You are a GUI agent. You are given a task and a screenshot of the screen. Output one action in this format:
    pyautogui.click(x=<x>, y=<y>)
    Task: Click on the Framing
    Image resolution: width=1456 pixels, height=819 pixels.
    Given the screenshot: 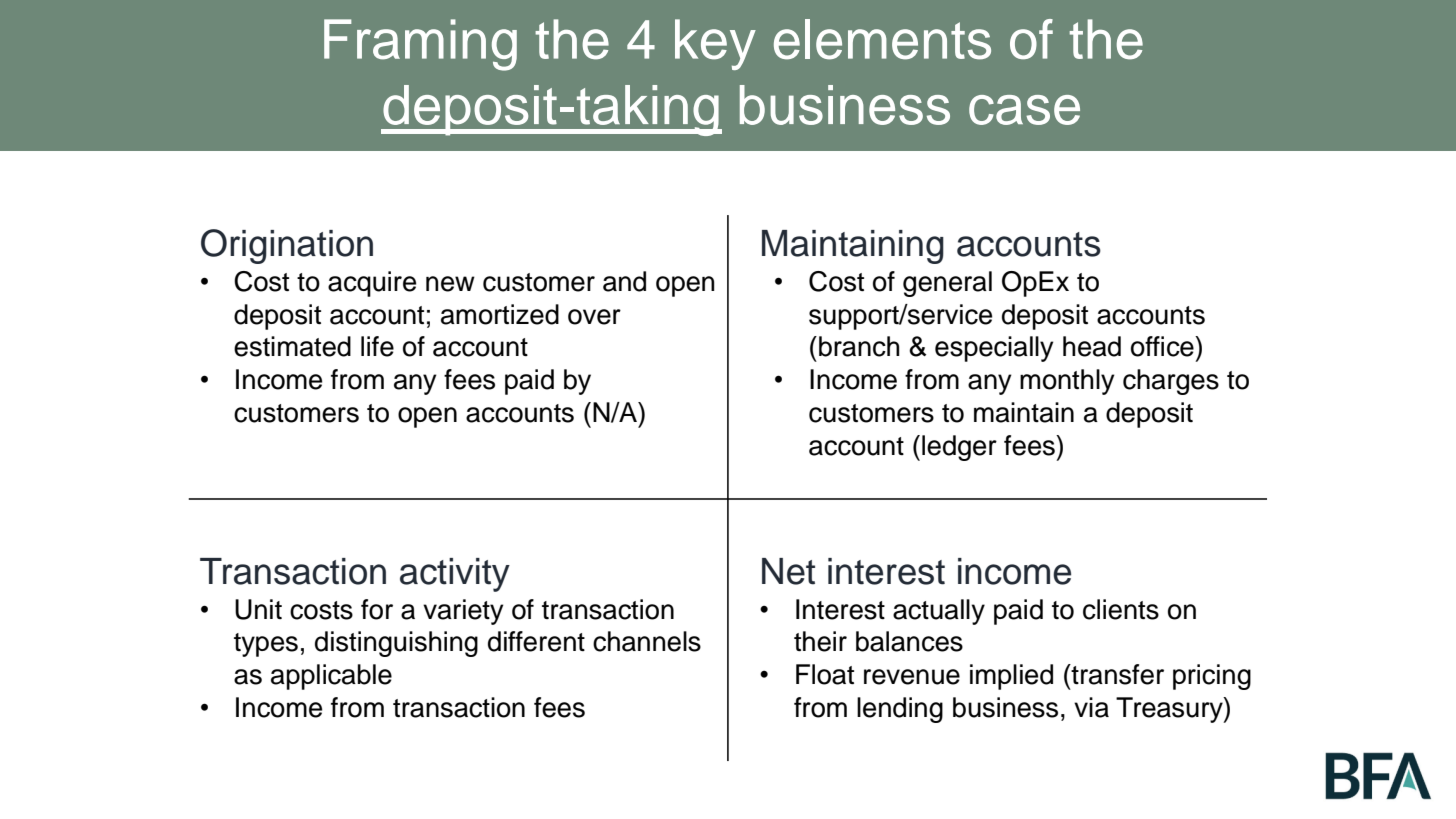 What is the action you would take?
    pyautogui.click(x=420, y=45)
